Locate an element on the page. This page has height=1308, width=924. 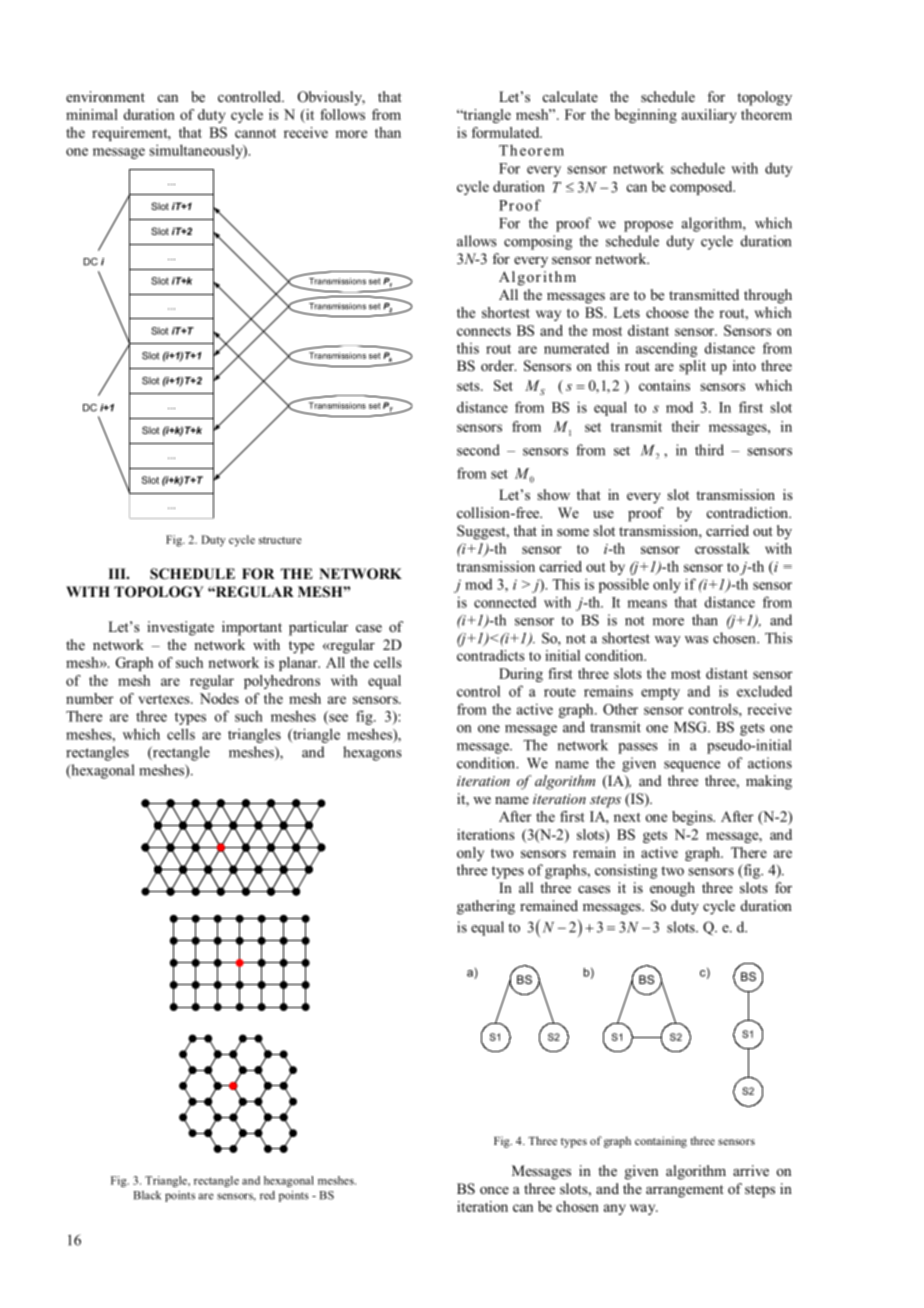
Black is located at coordinates (147, 1195).
